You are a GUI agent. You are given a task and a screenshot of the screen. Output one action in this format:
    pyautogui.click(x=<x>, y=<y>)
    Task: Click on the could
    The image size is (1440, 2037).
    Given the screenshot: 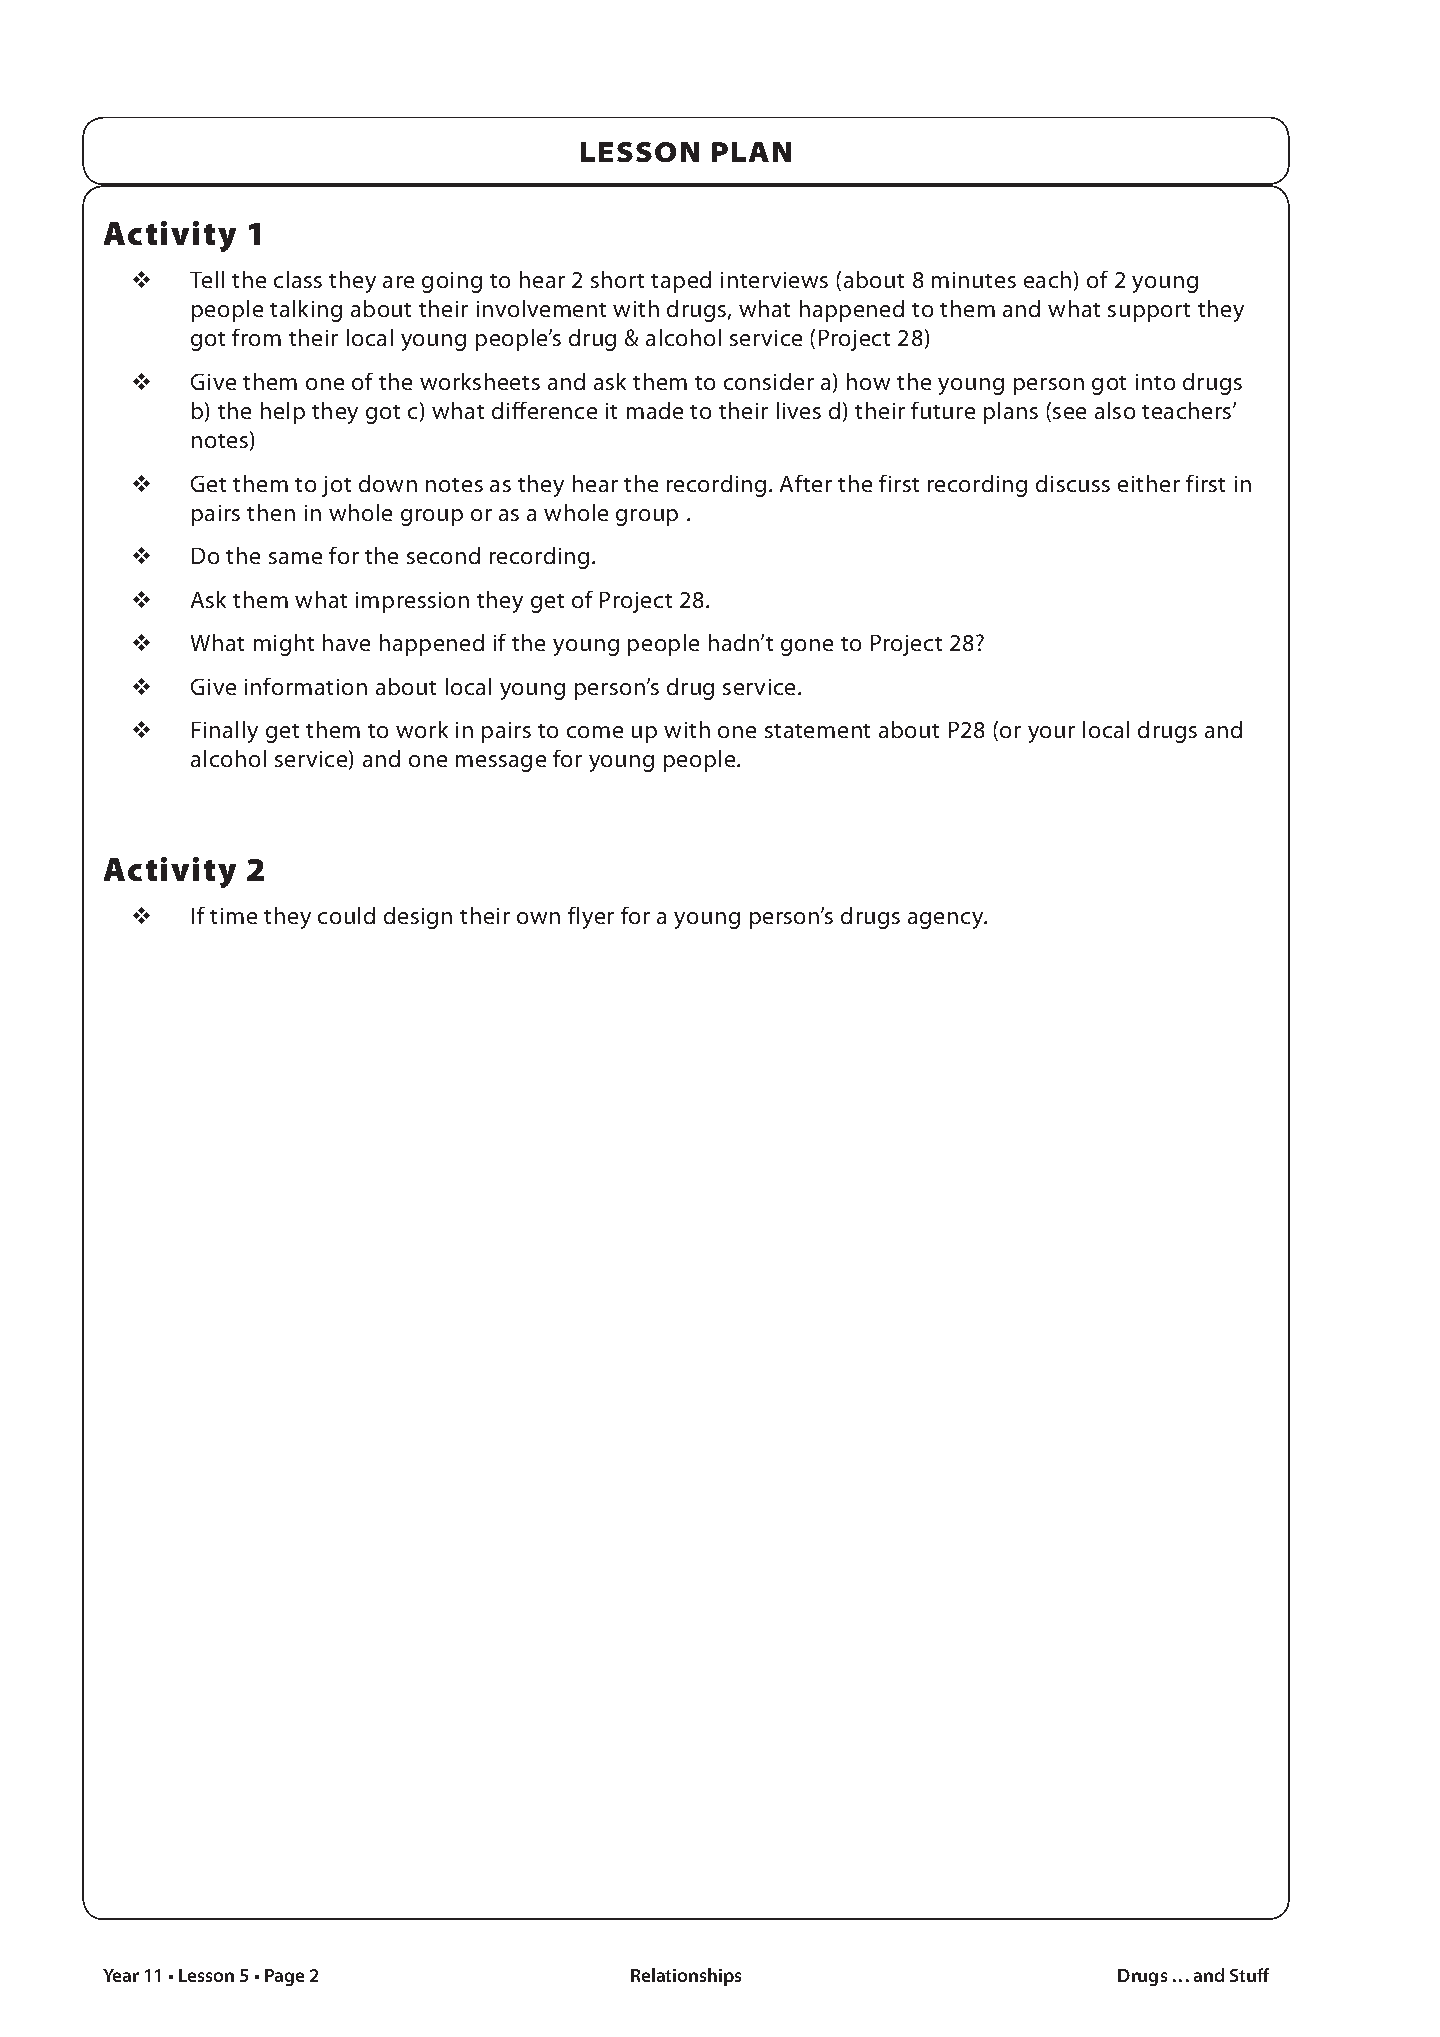 What is the action you would take?
    pyautogui.click(x=346, y=915)
